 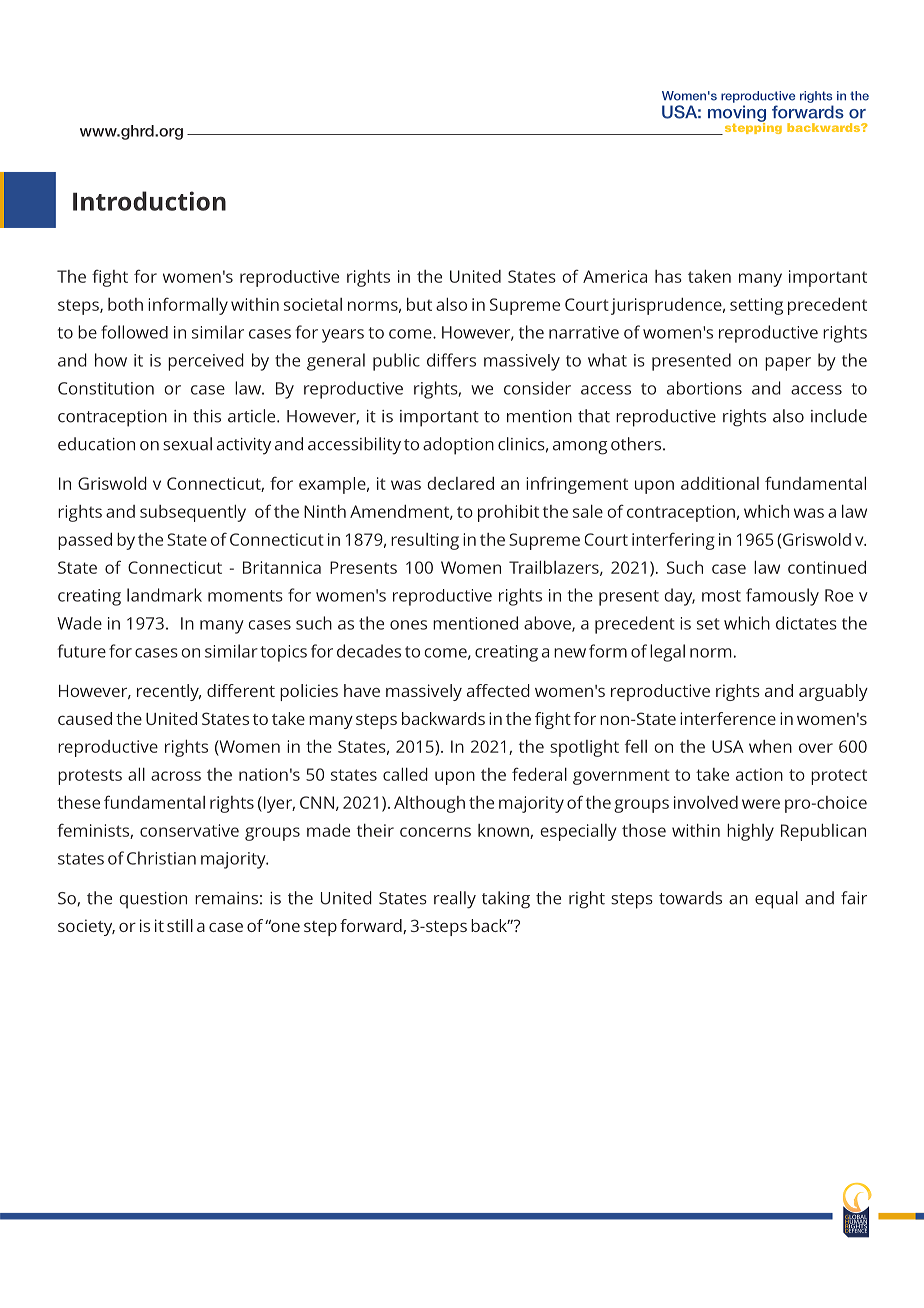 What do you see at coordinates (405, 774) in the page?
I see `called` at bounding box center [405, 774].
